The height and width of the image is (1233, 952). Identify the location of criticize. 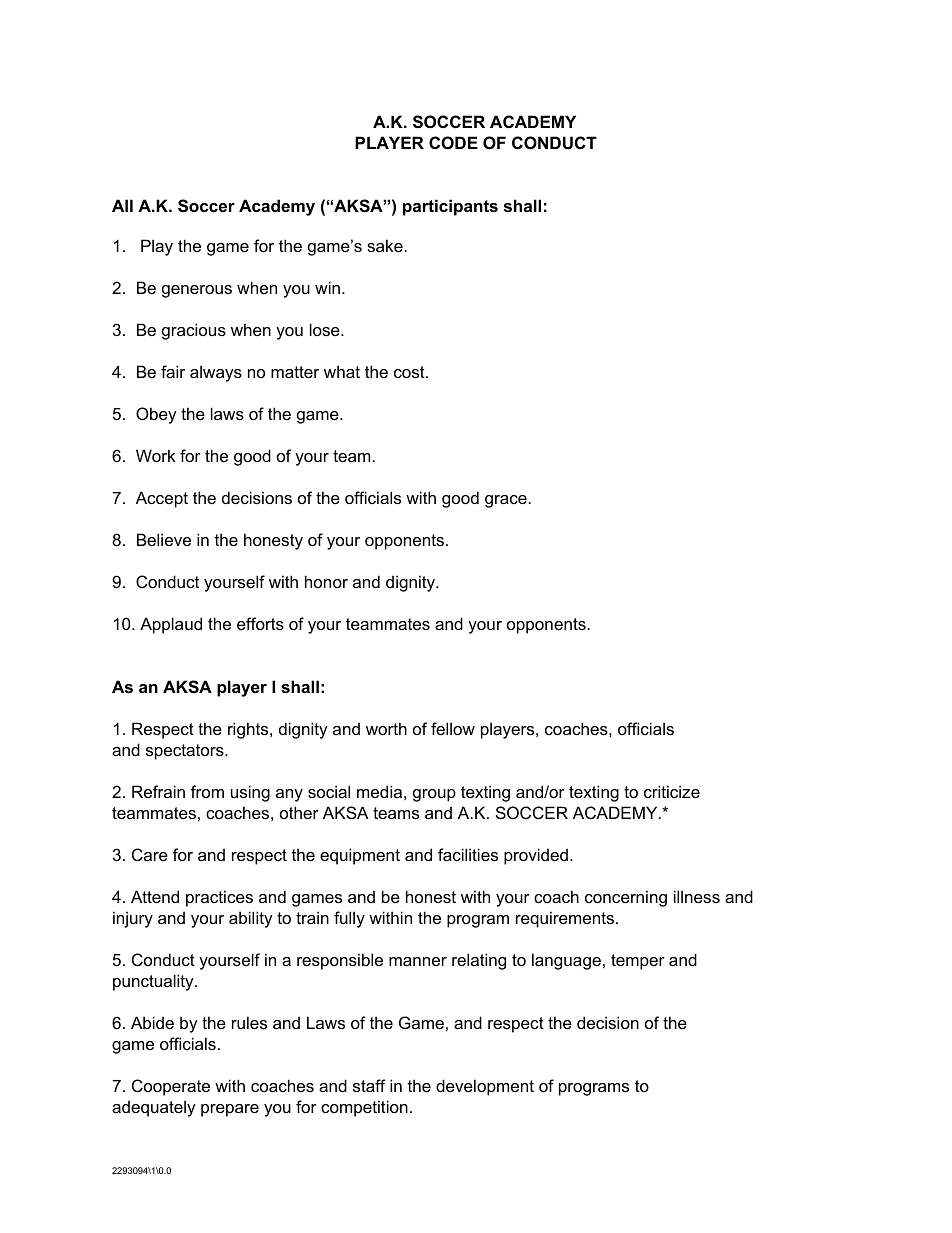
(672, 791).
